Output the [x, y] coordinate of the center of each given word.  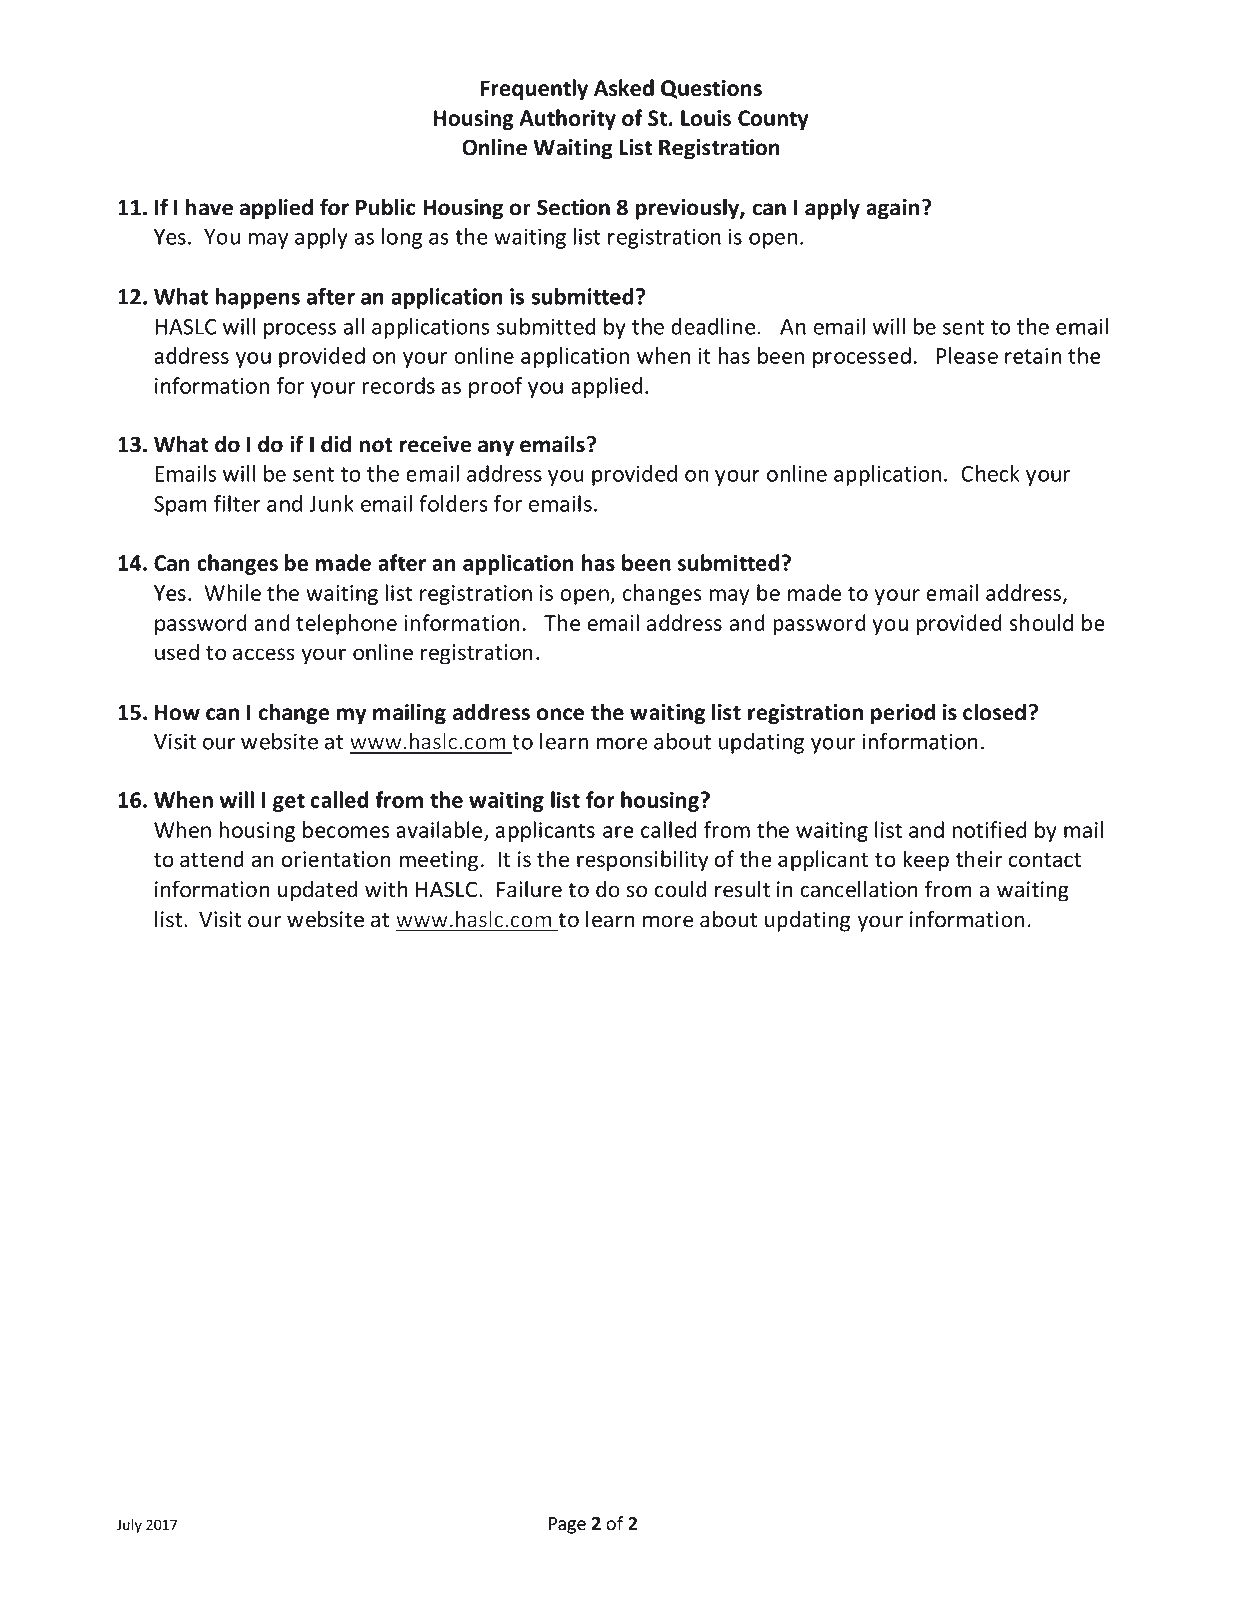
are [618, 832]
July [129, 1526]
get [289, 802]
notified [989, 829]
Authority [567, 119]
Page [567, 1525]
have [209, 207]
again [892, 209]
